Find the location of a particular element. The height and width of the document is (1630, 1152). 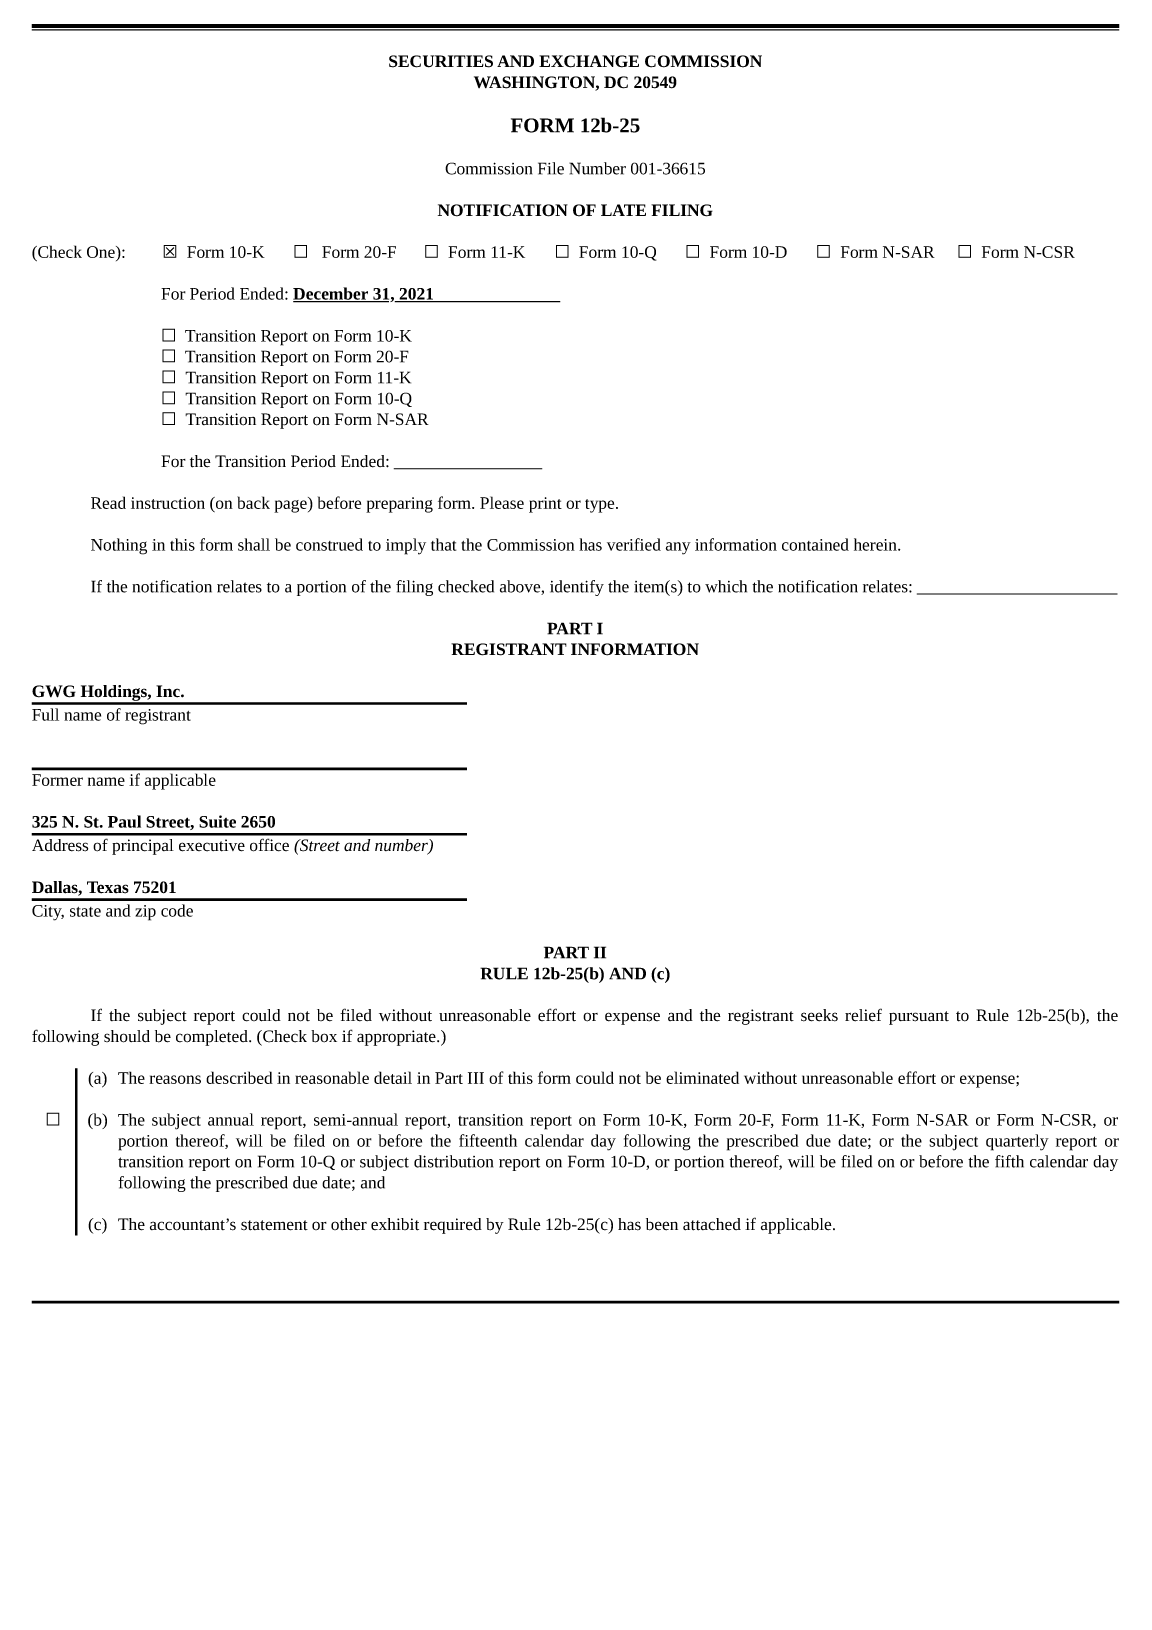

One is located at coordinates (102, 253).
